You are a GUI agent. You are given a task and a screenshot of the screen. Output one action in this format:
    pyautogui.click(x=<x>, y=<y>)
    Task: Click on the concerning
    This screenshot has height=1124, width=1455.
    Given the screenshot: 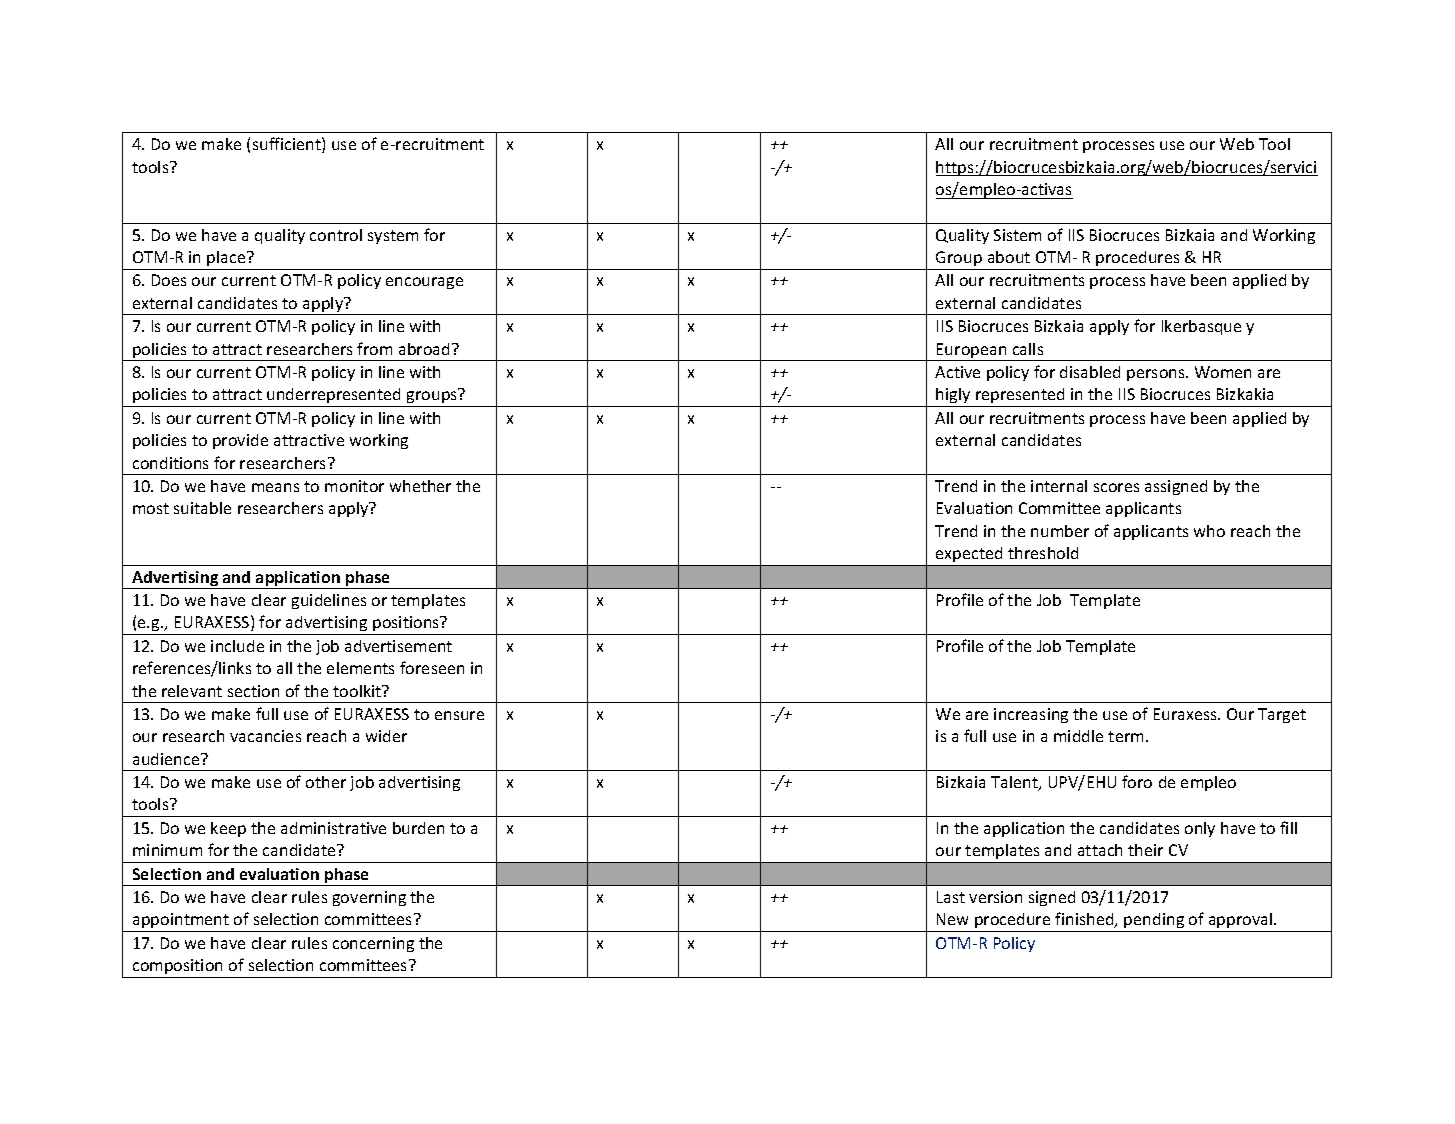 What is the action you would take?
    pyautogui.click(x=373, y=944)
